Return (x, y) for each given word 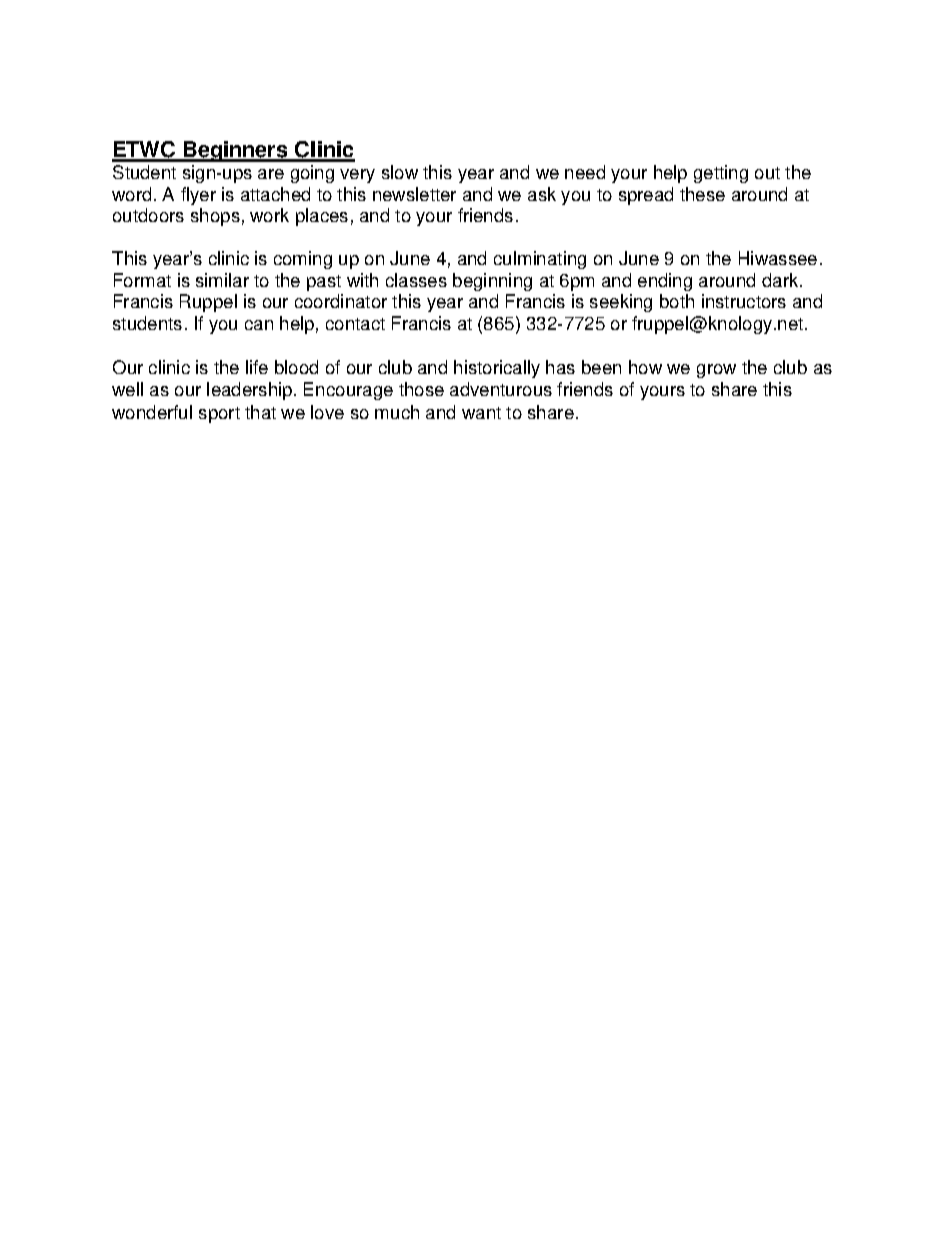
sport (219, 415)
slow (400, 172)
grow (716, 371)
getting (721, 174)
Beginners (236, 151)
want (481, 413)
